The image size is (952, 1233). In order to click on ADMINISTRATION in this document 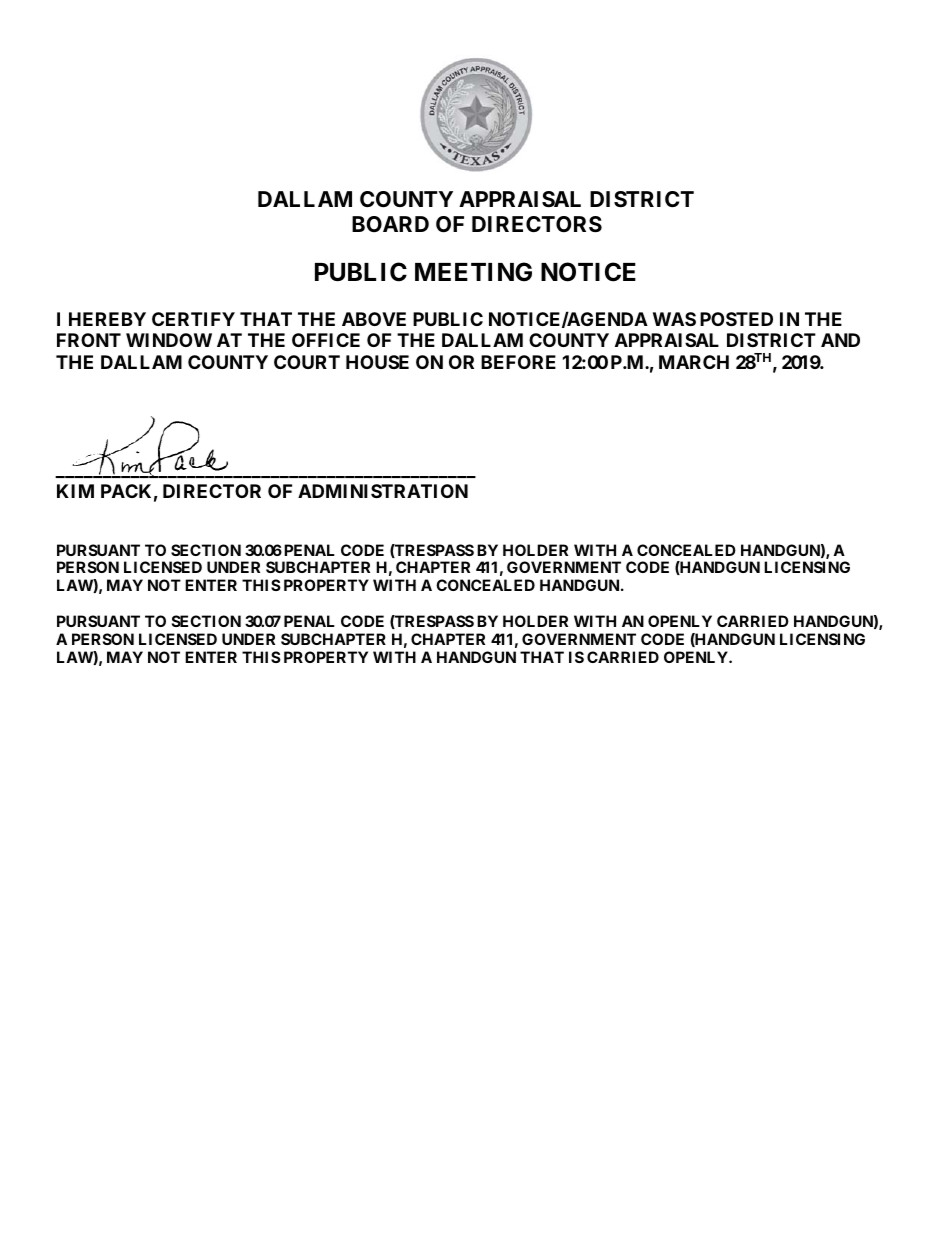, I will do `click(383, 491)`.
